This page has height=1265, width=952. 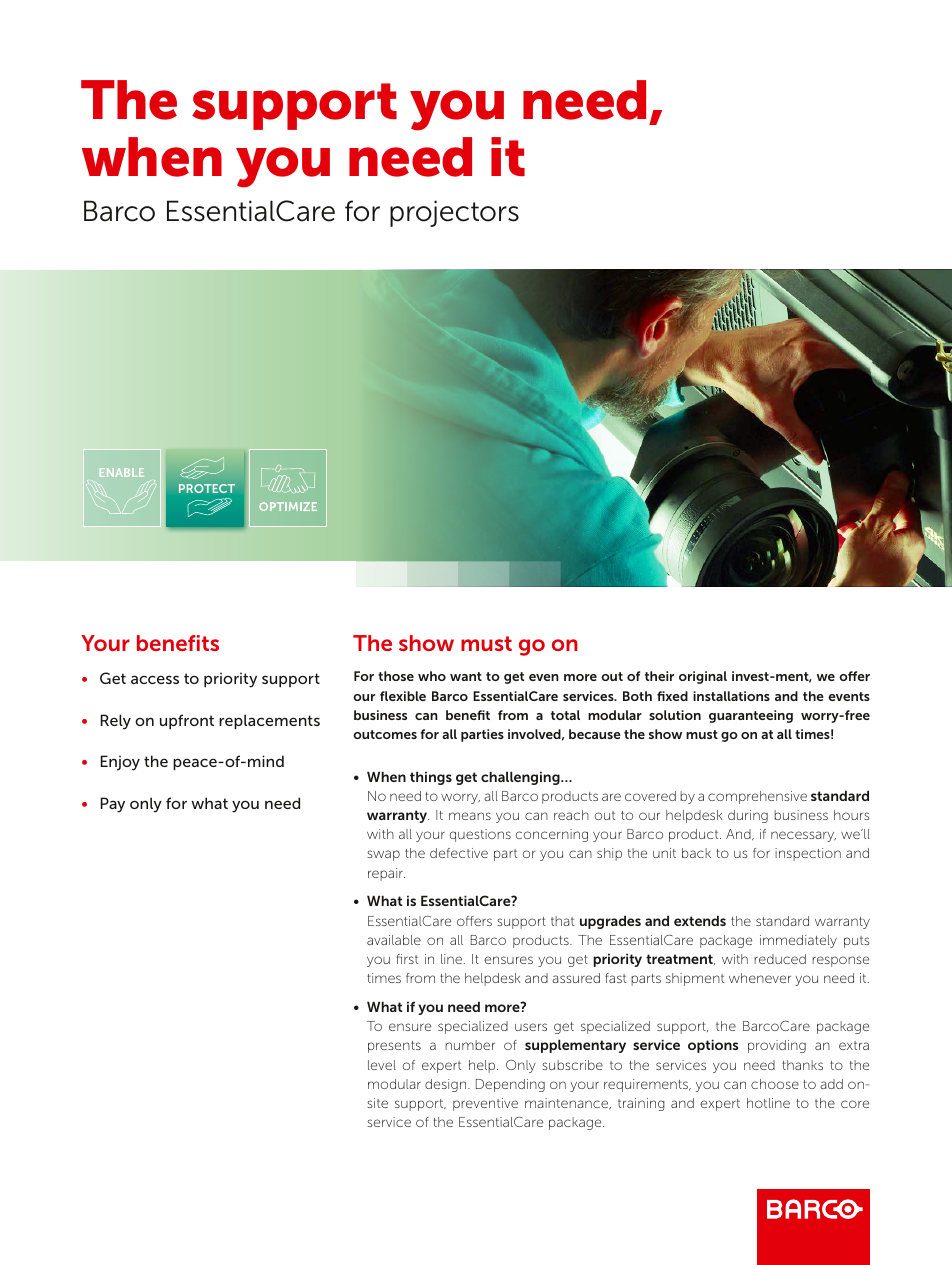 What do you see at coordinates (510, 1085) in the page?
I see `Depending` at bounding box center [510, 1085].
